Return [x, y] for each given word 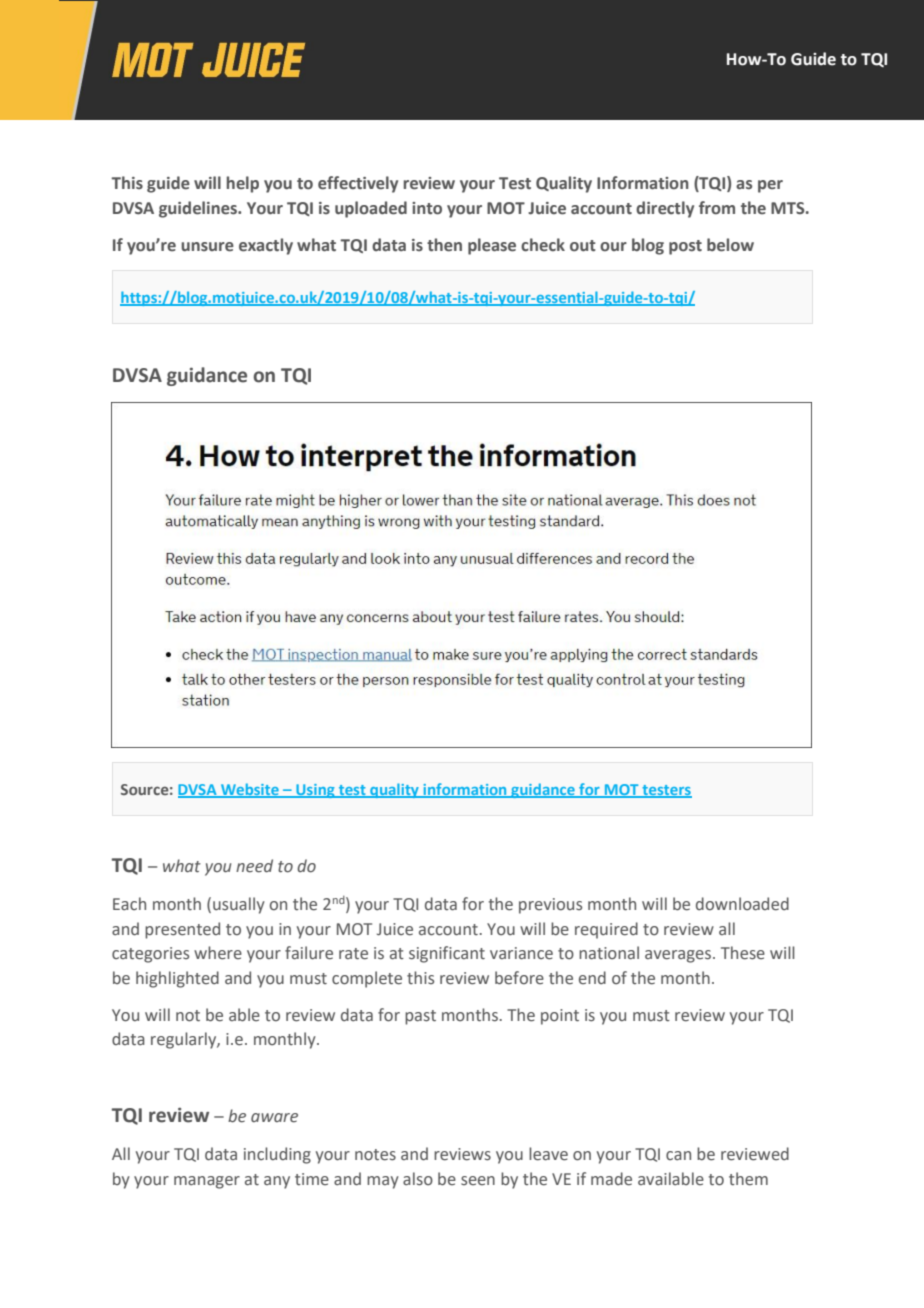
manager [207, 1182]
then [444, 245]
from [717, 208]
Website [250, 790]
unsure [207, 247]
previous [550, 906]
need [254, 866]
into [427, 208]
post [685, 247]
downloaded [742, 904]
